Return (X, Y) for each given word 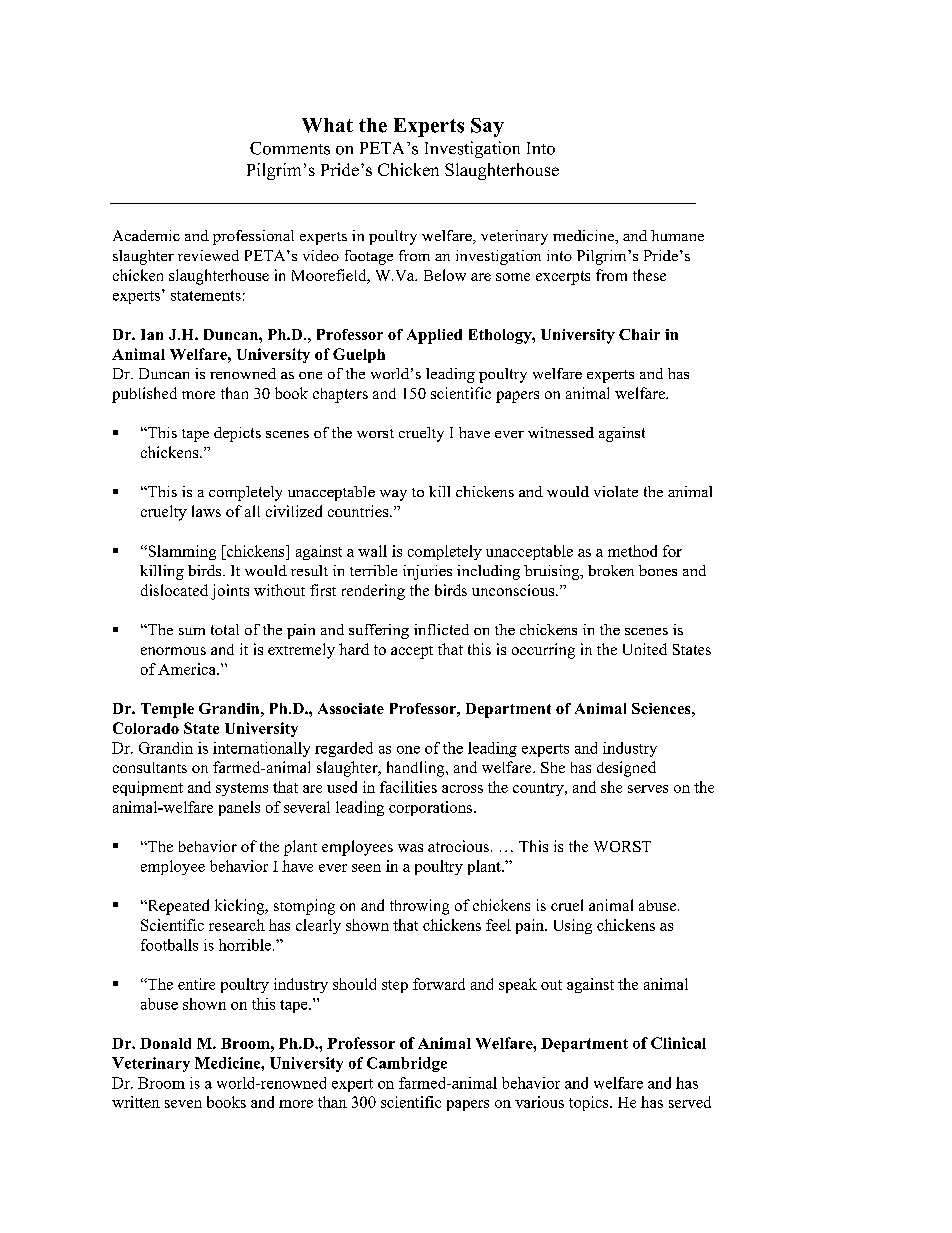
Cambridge (407, 1064)
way (393, 495)
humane (677, 235)
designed (626, 769)
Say (487, 127)
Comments (290, 148)
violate (616, 491)
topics (590, 1103)
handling (417, 769)
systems (242, 789)
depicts (237, 434)
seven (183, 1104)
